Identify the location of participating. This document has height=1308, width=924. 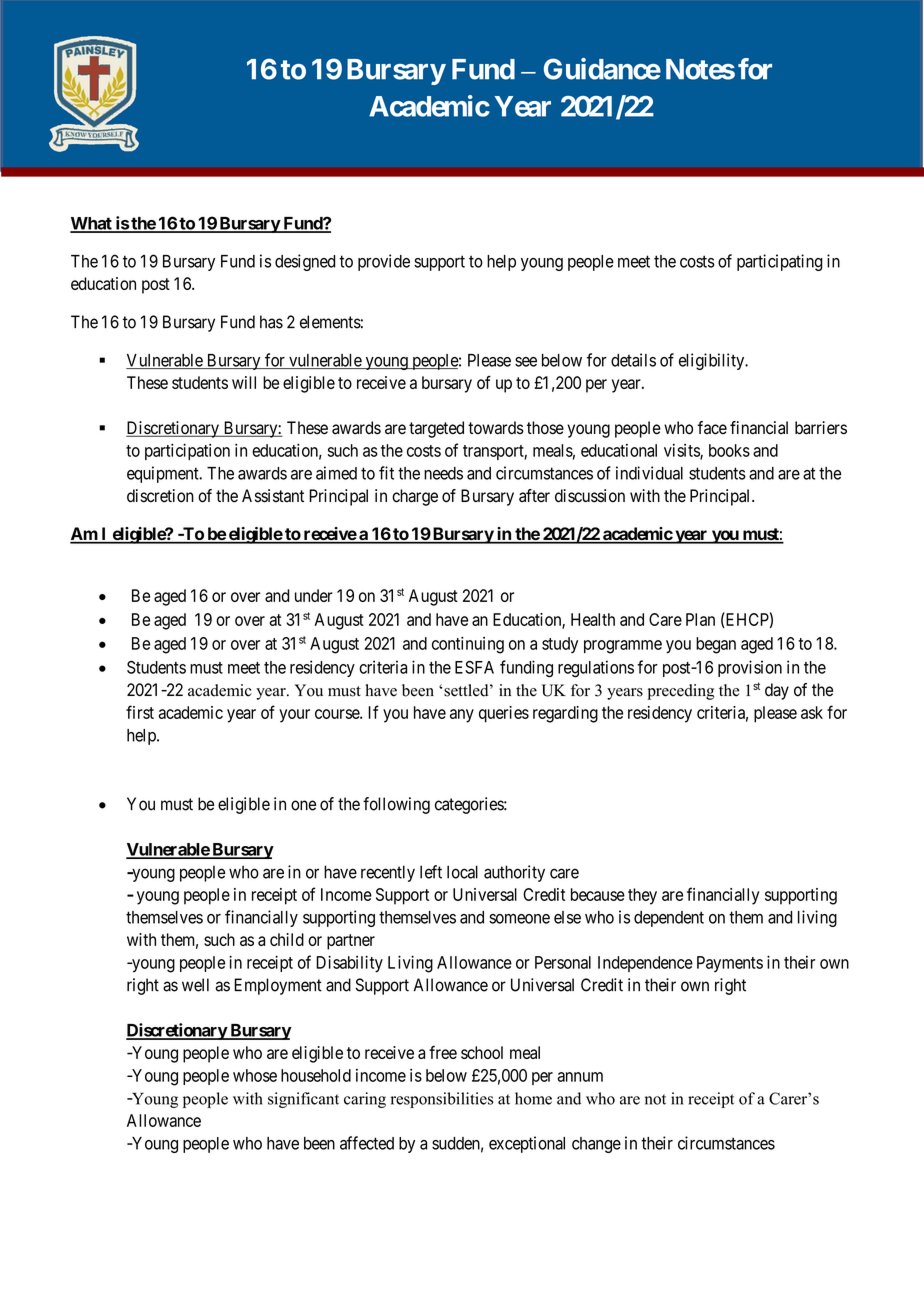
(780, 262).
